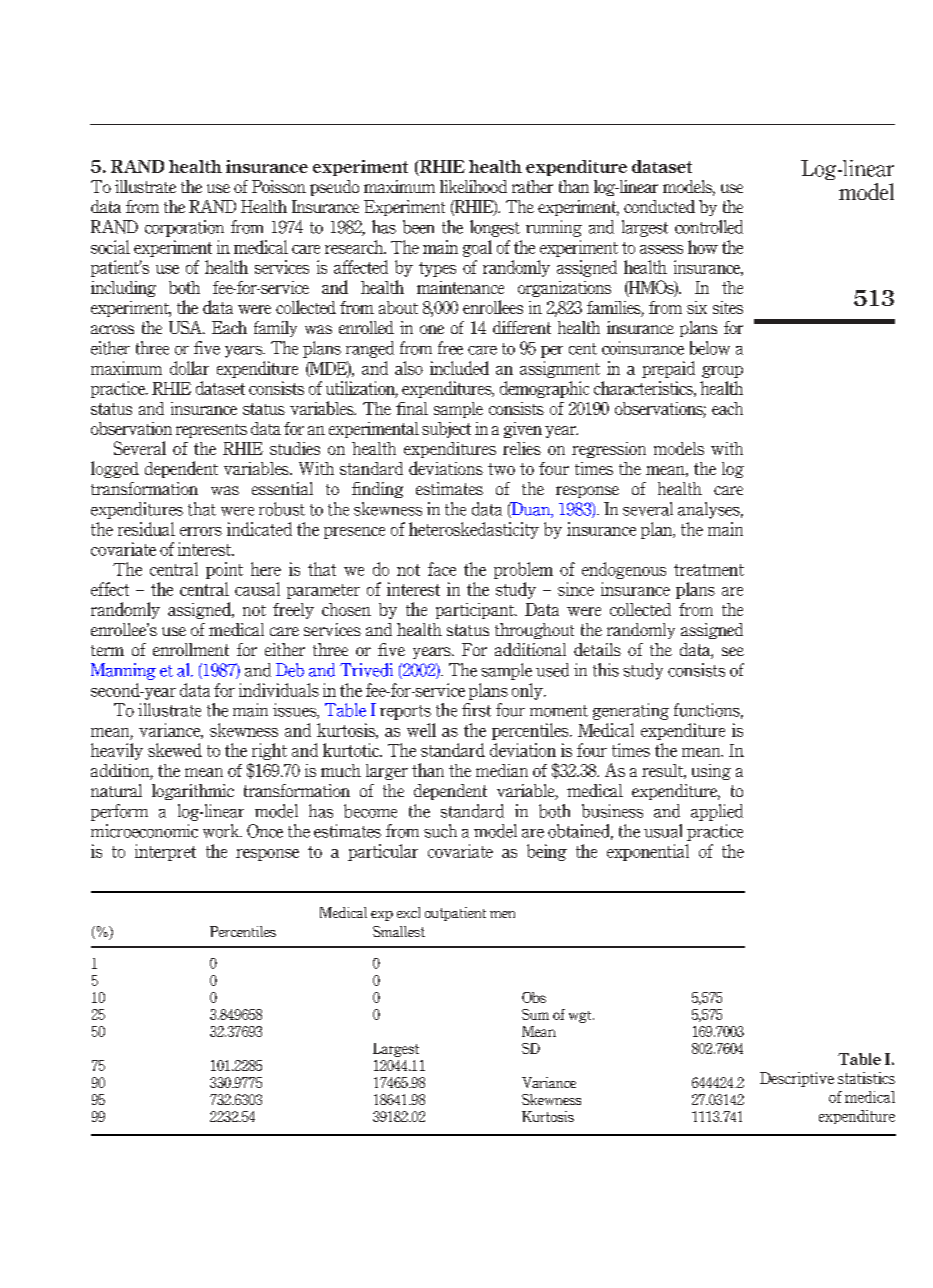 This document has height=1288, width=933. I want to click on participant, so click(476, 611).
